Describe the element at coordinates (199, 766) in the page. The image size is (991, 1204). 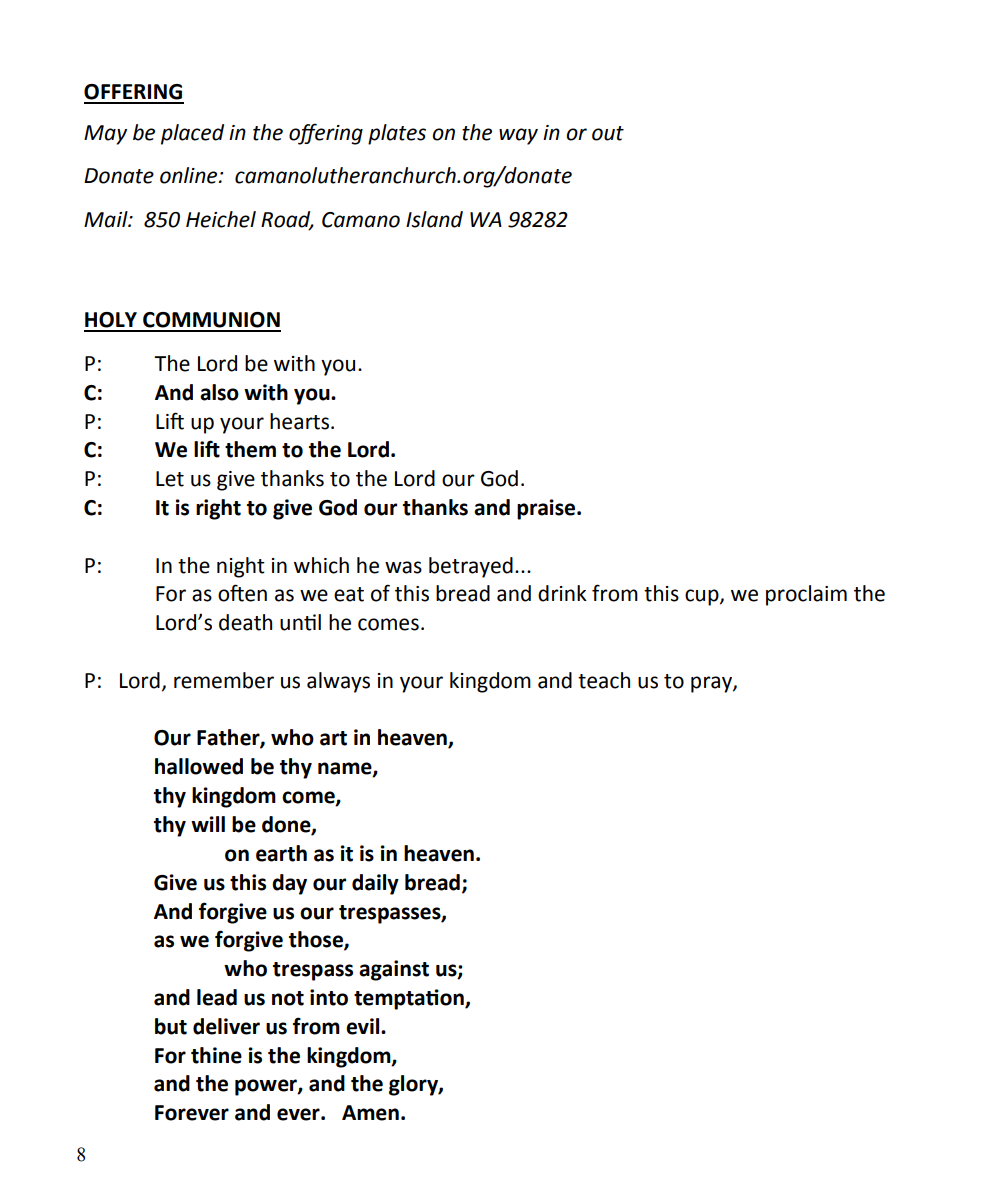
I see `hallowed` at that location.
